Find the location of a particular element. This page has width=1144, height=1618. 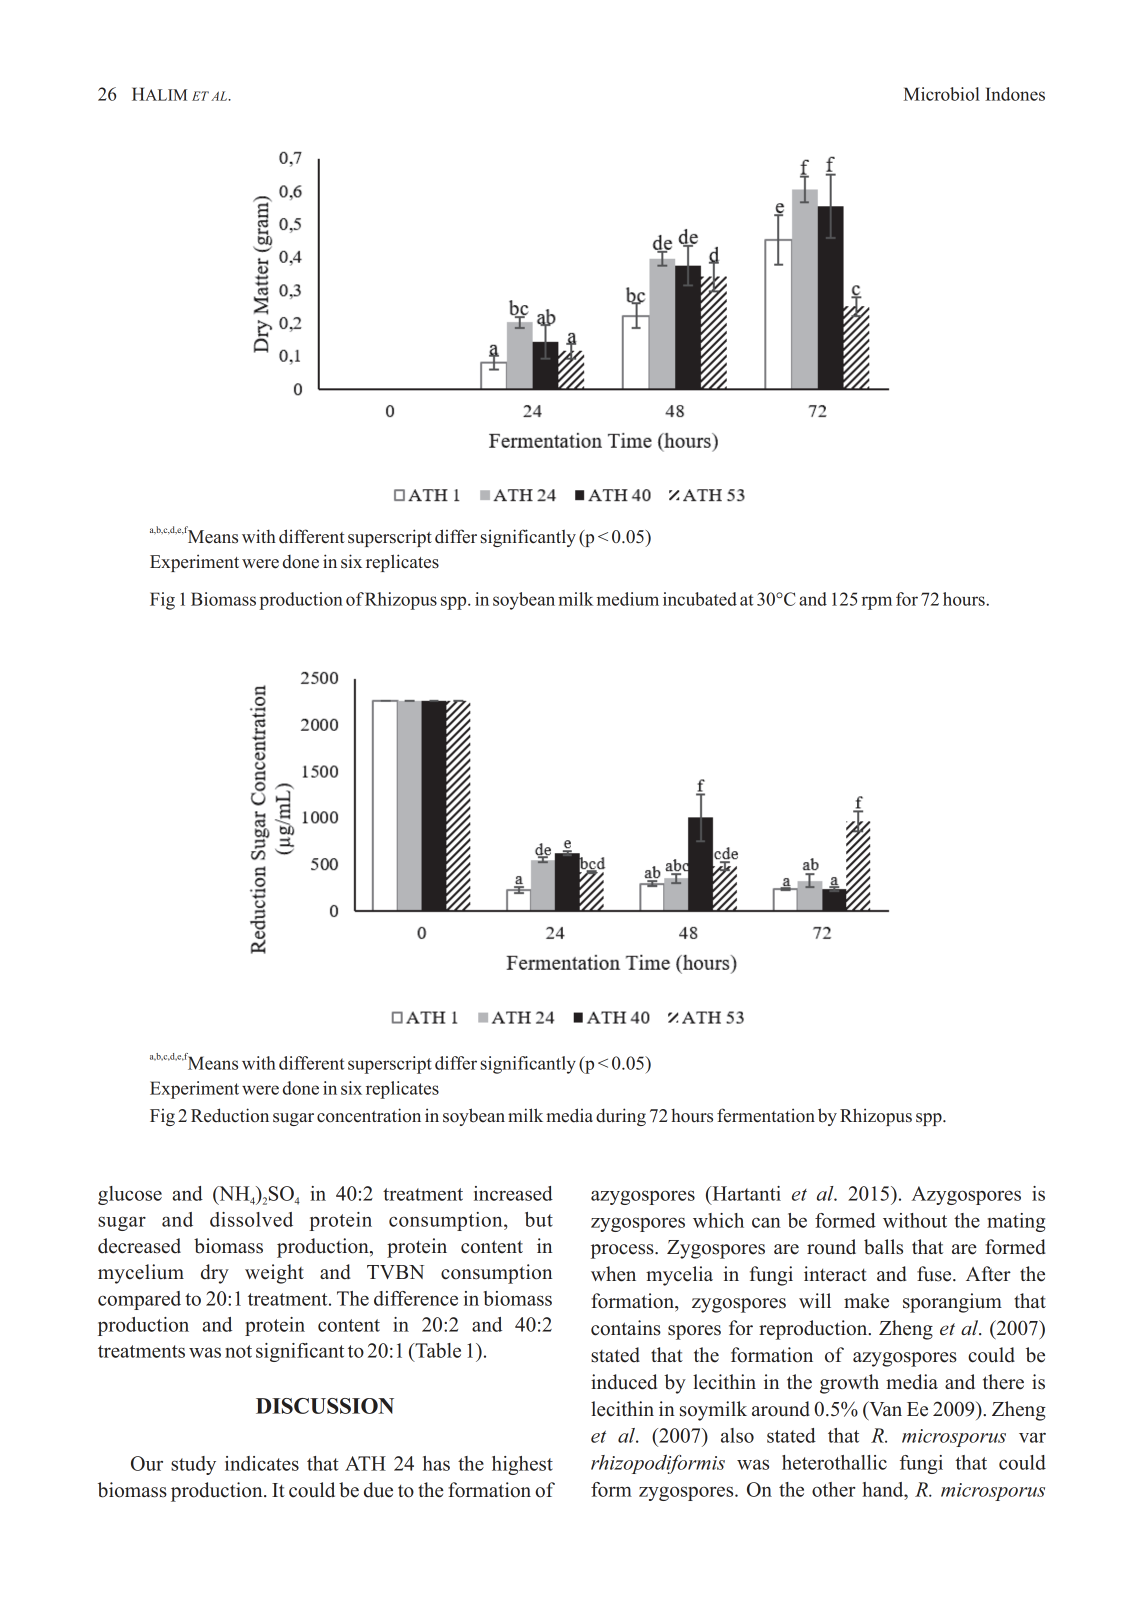

medium is located at coordinates (628, 599).
